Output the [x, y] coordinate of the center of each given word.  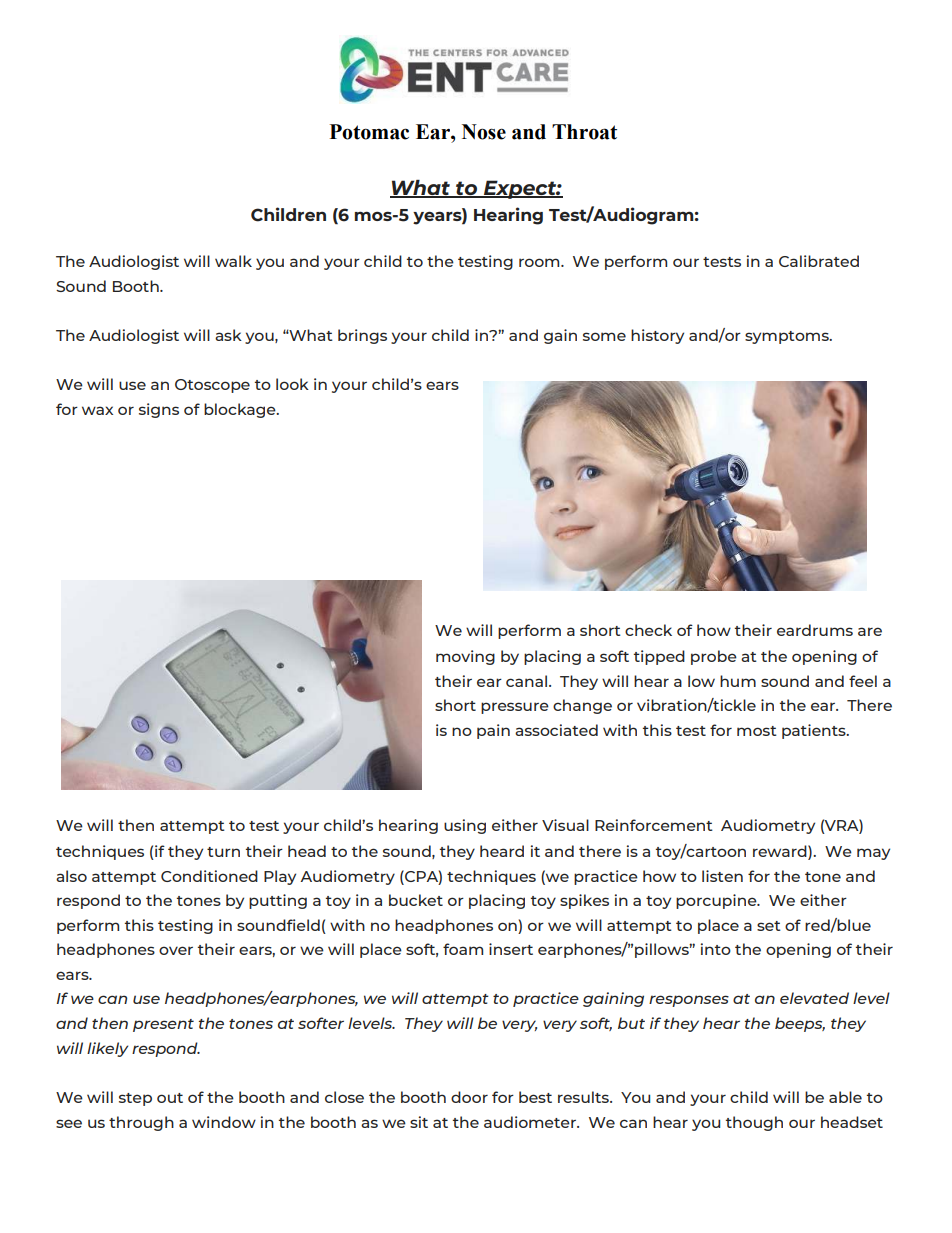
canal [526, 681]
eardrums [815, 630]
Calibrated [819, 261]
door [469, 1097]
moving [465, 657]
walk [233, 261]
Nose [484, 132]
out [170, 1098]
